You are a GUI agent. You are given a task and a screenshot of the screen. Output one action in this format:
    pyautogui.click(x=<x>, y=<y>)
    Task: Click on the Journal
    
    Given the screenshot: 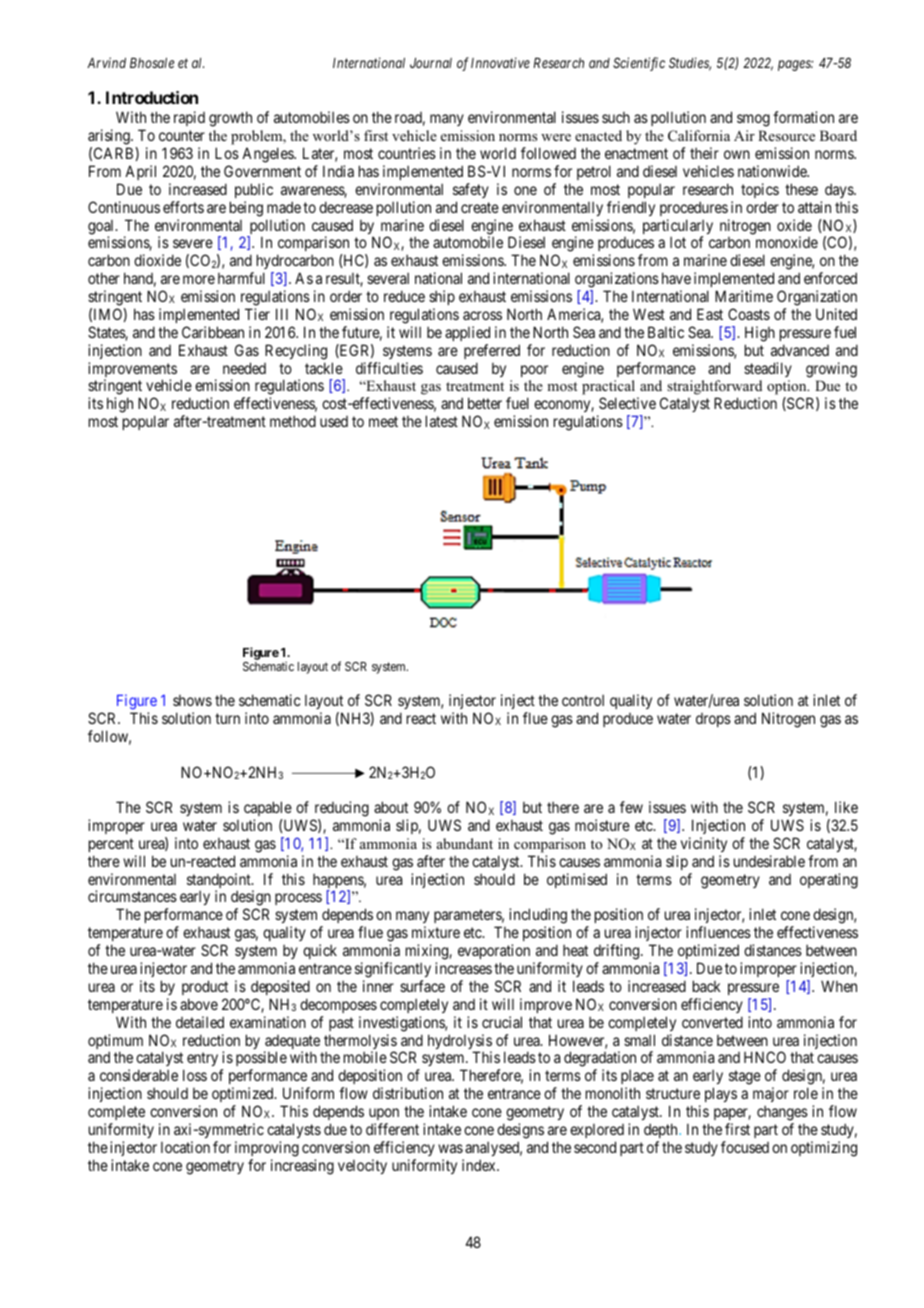 What is the action you would take?
    pyautogui.click(x=431, y=63)
